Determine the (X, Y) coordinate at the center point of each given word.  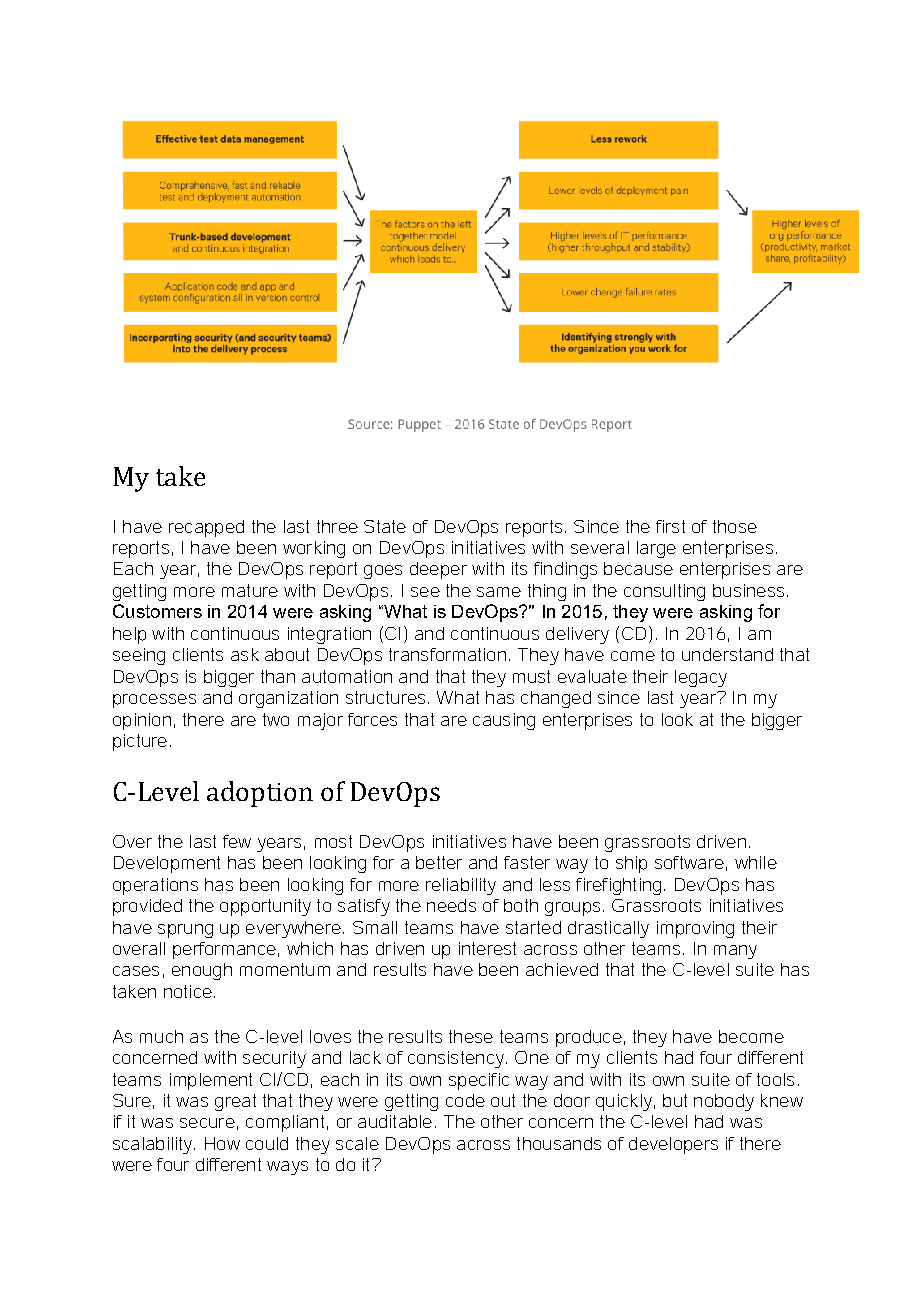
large (656, 549)
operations (155, 886)
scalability (154, 1145)
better (439, 862)
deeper (438, 570)
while (756, 862)
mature (250, 590)
